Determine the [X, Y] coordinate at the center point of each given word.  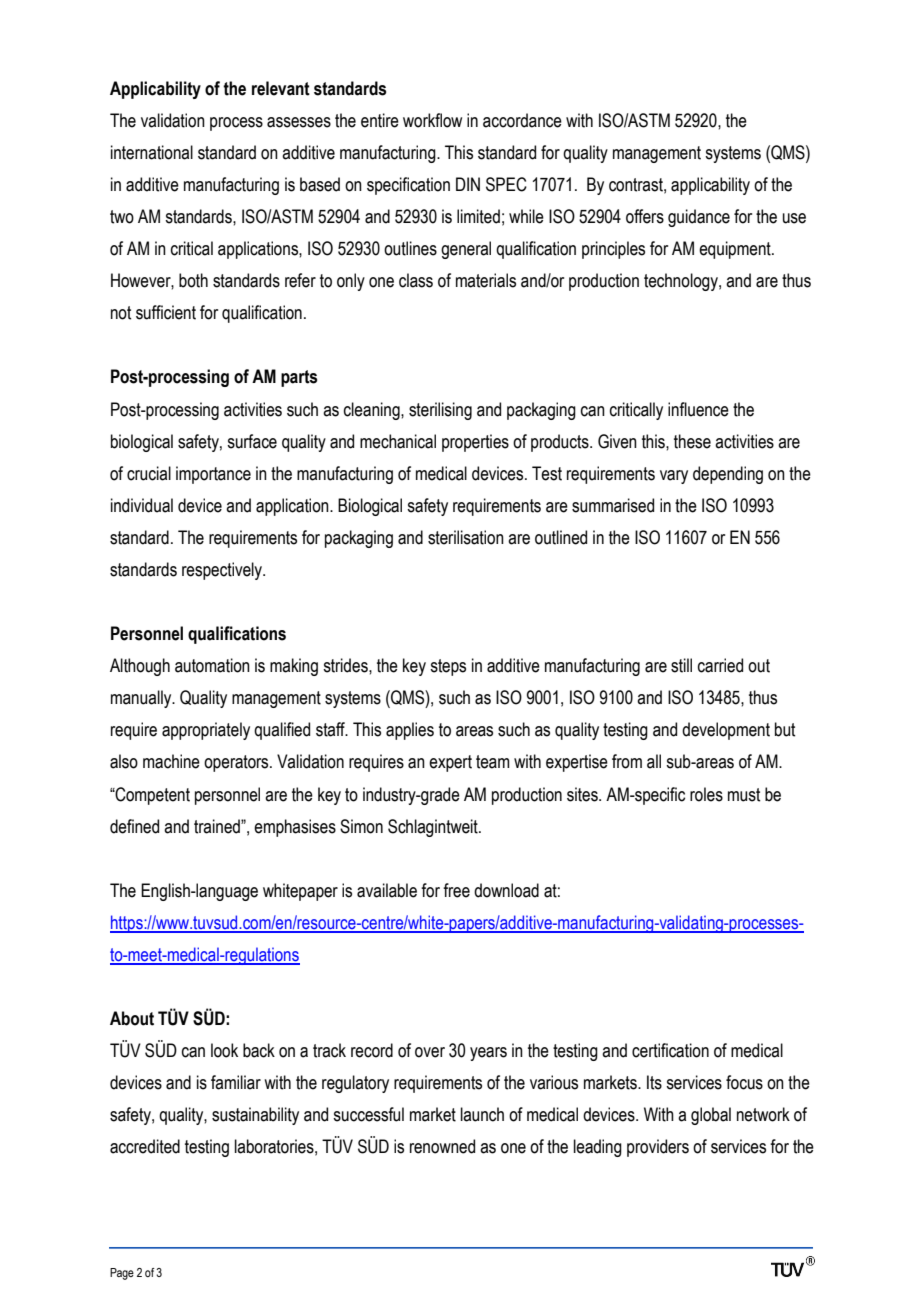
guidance [699, 218]
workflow [432, 120]
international [152, 152]
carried [720, 665]
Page [122, 1274]
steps [448, 667]
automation [212, 665]
